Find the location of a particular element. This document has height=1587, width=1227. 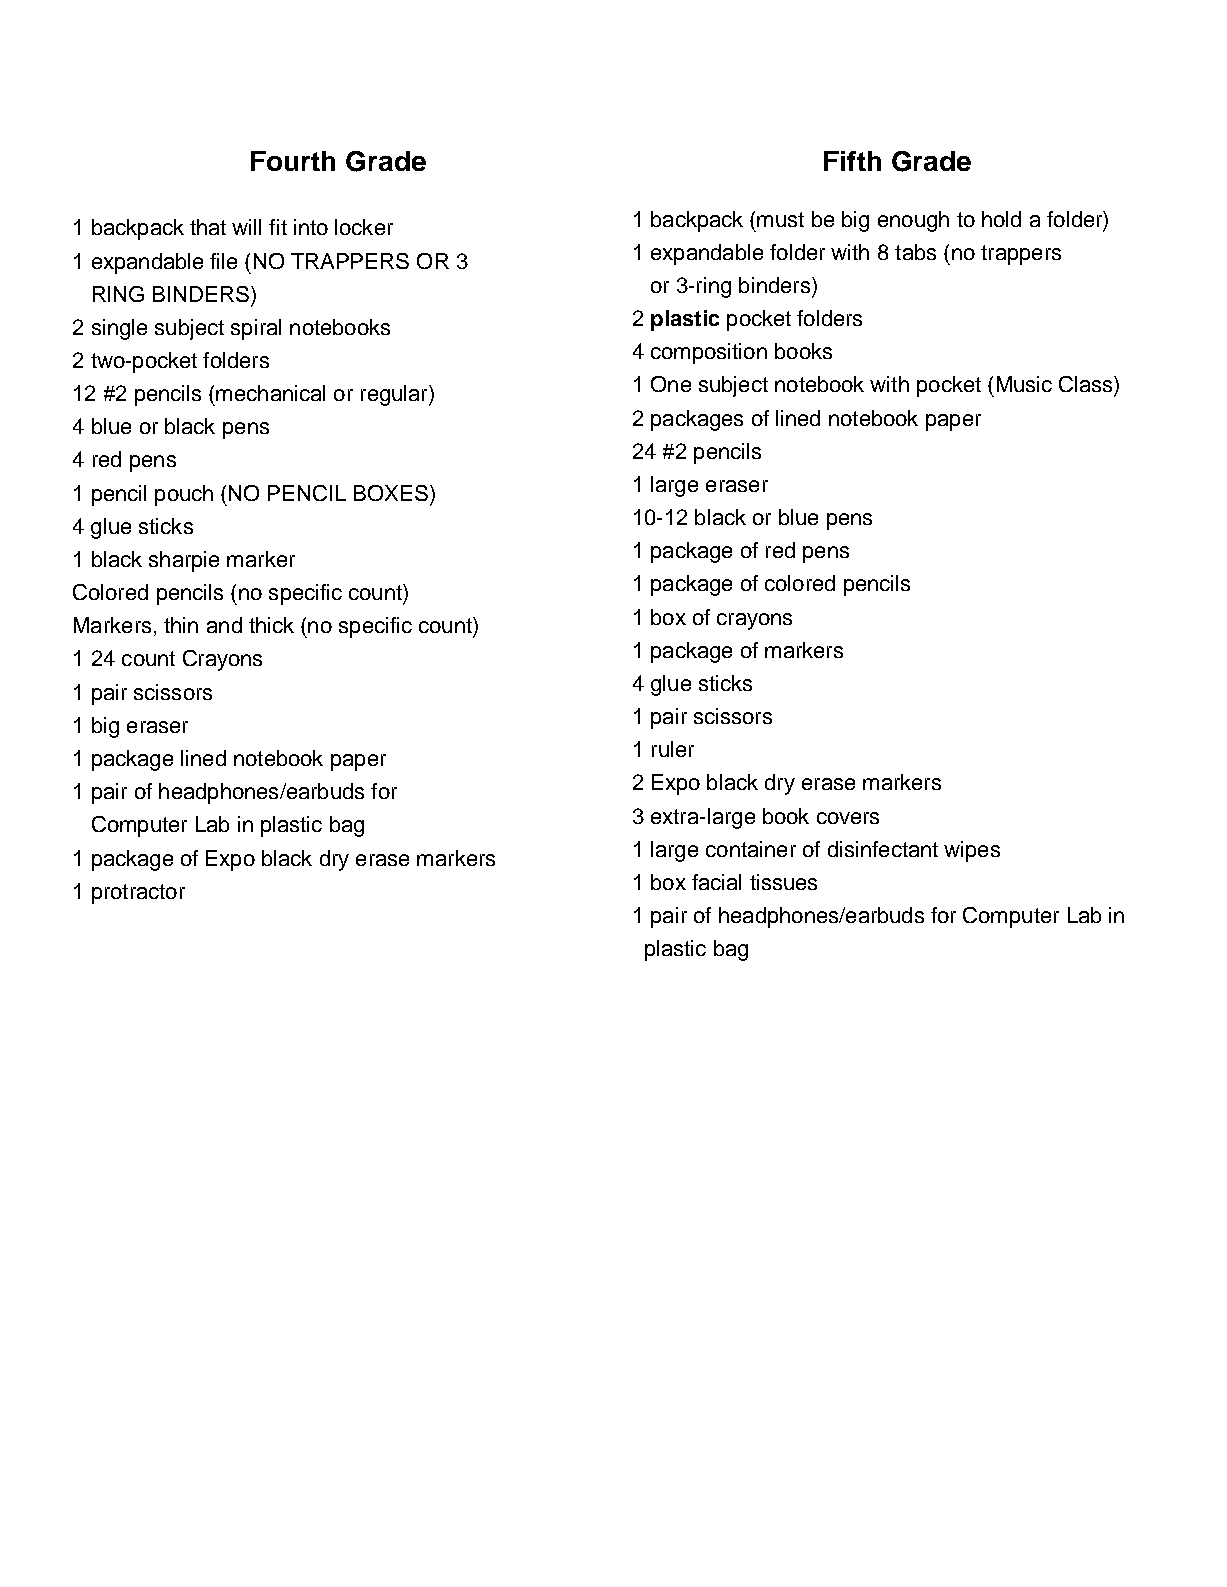

must is located at coordinates (780, 219).
